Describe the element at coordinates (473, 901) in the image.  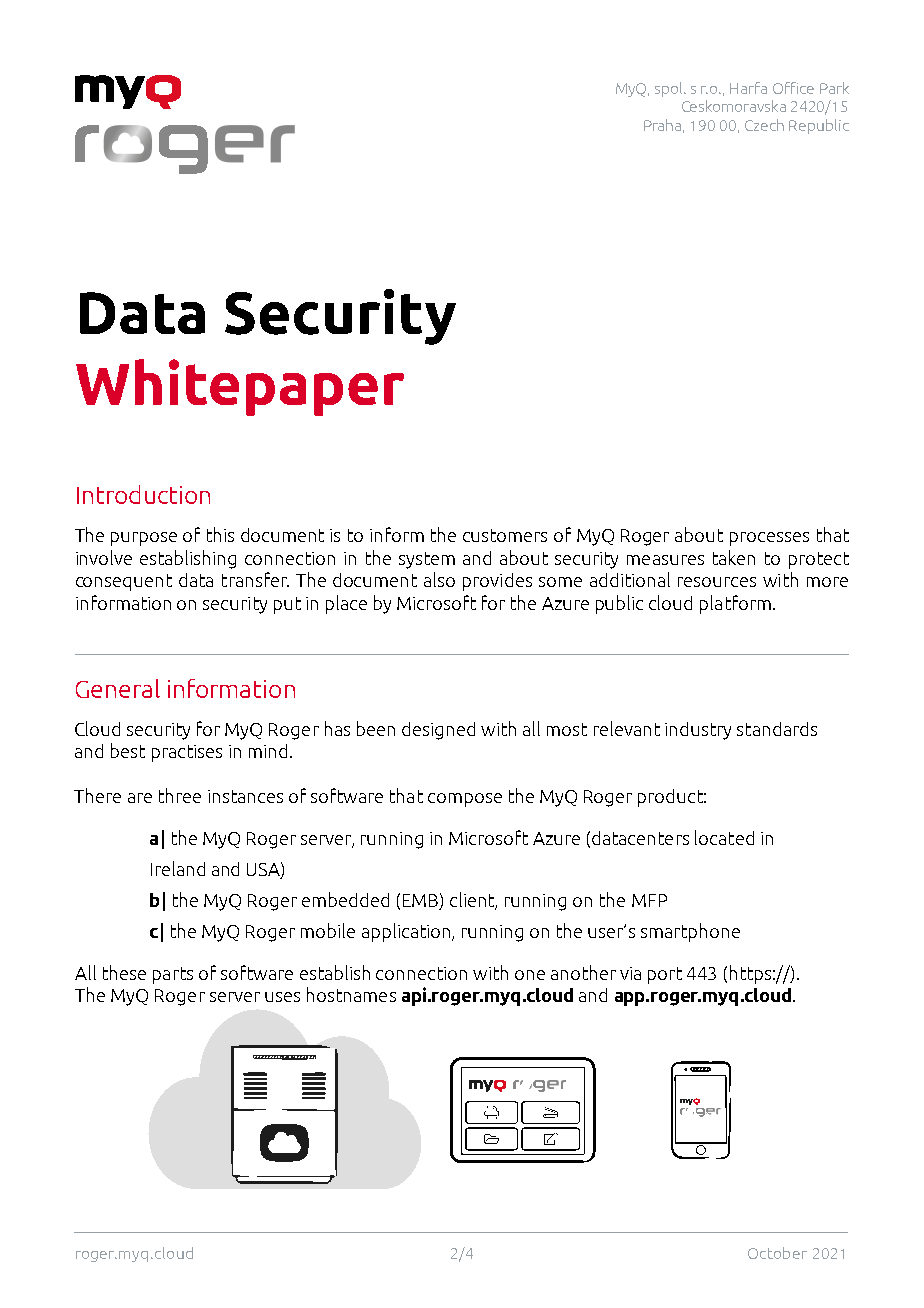
I see `client` at that location.
